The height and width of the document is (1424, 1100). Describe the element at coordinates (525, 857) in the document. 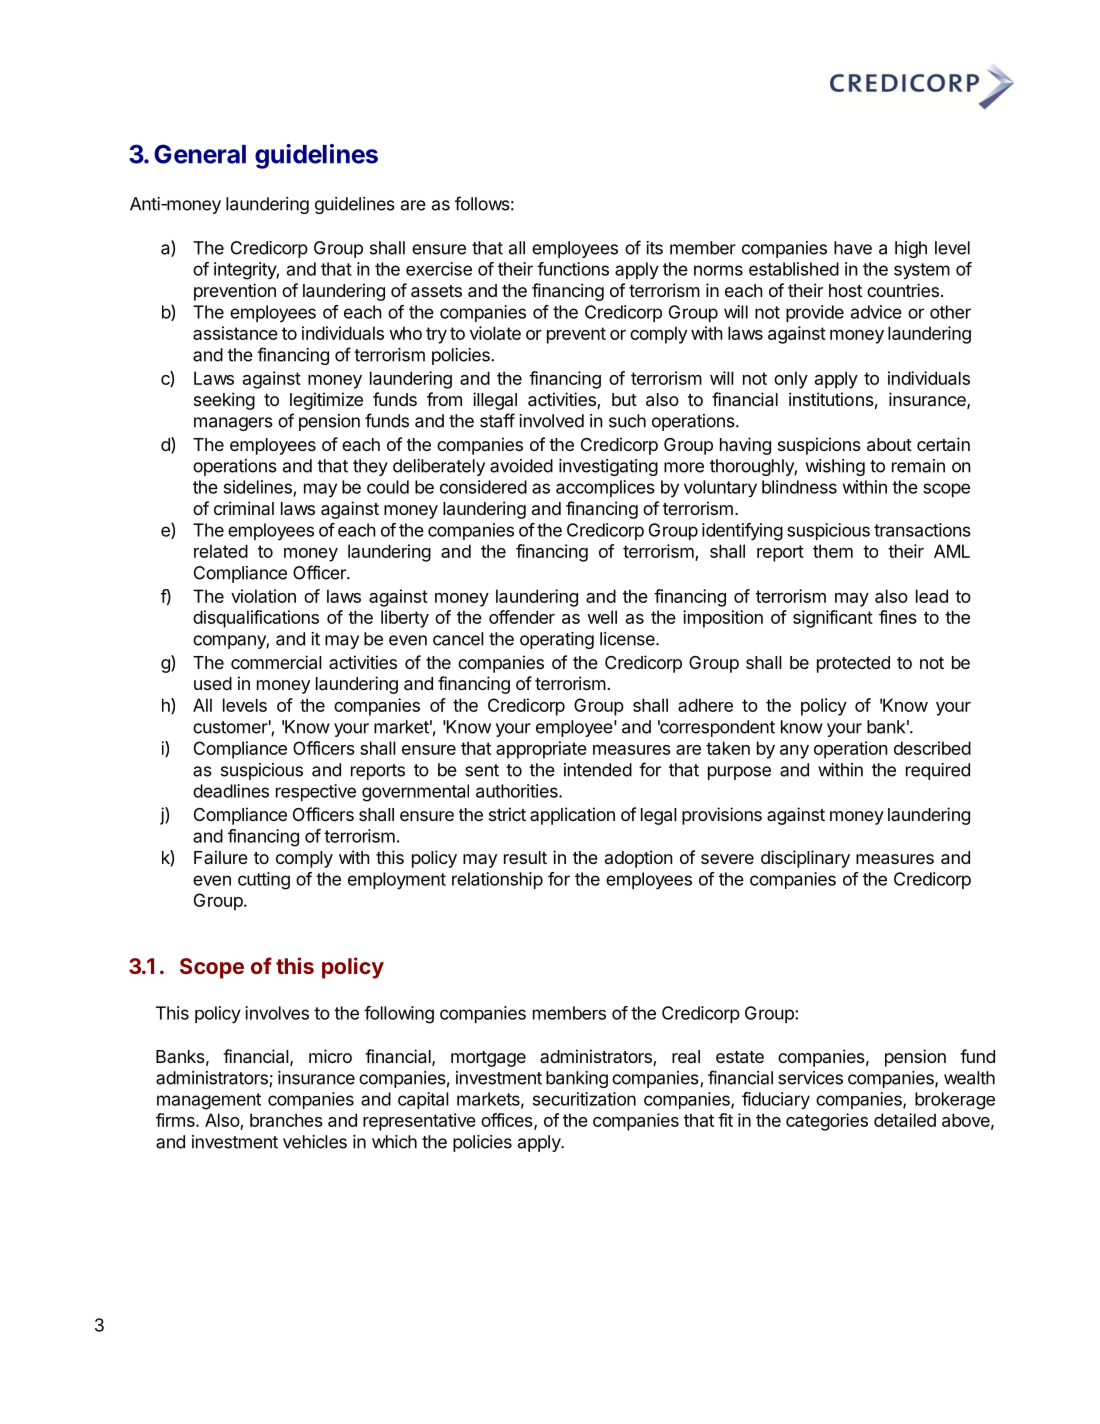

I see `result` at that location.
